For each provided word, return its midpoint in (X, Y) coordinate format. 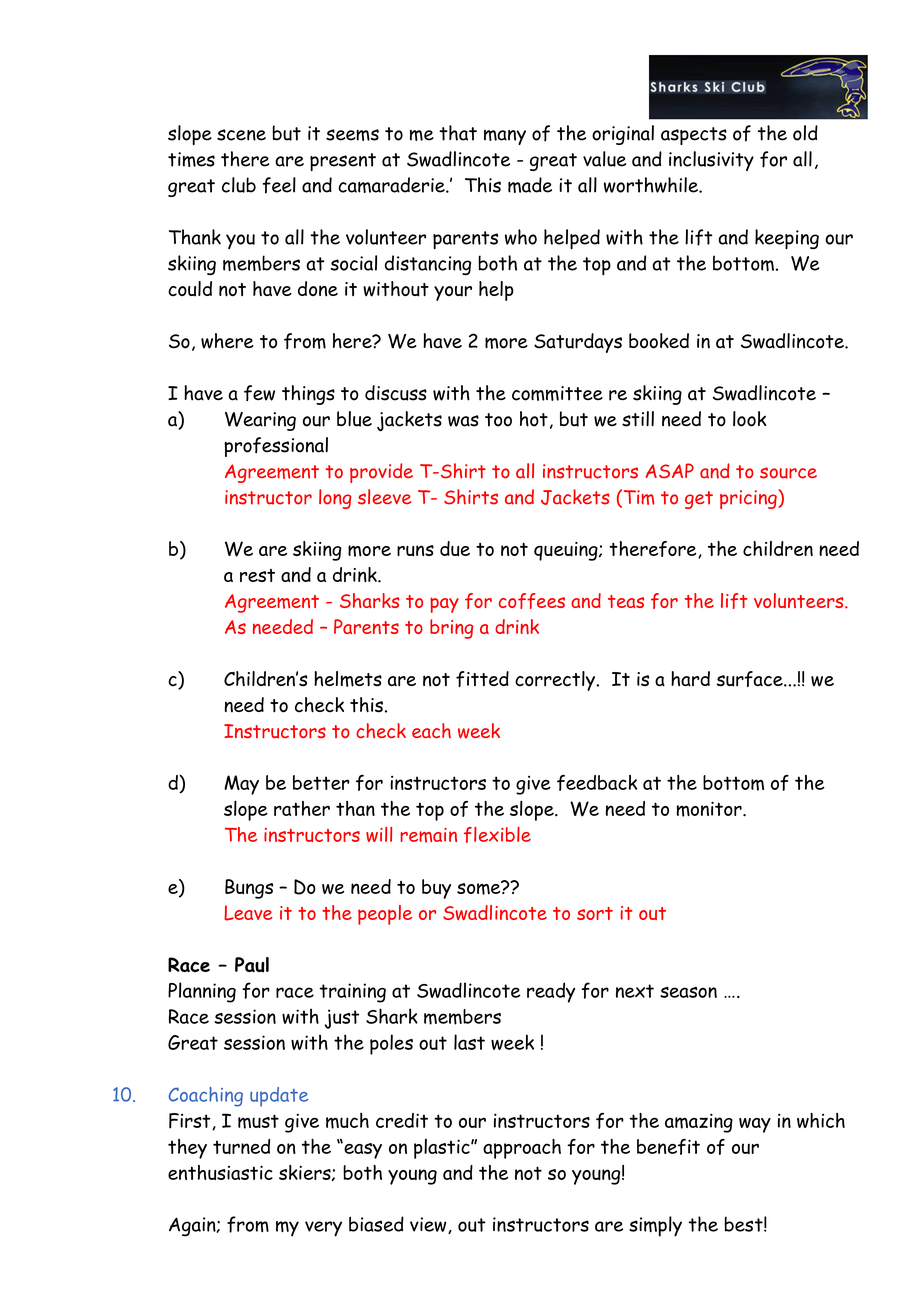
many (505, 137)
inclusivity (711, 161)
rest (257, 575)
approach (522, 1149)
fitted (482, 679)
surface (751, 679)
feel (279, 185)
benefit (668, 1147)
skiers (306, 1173)
